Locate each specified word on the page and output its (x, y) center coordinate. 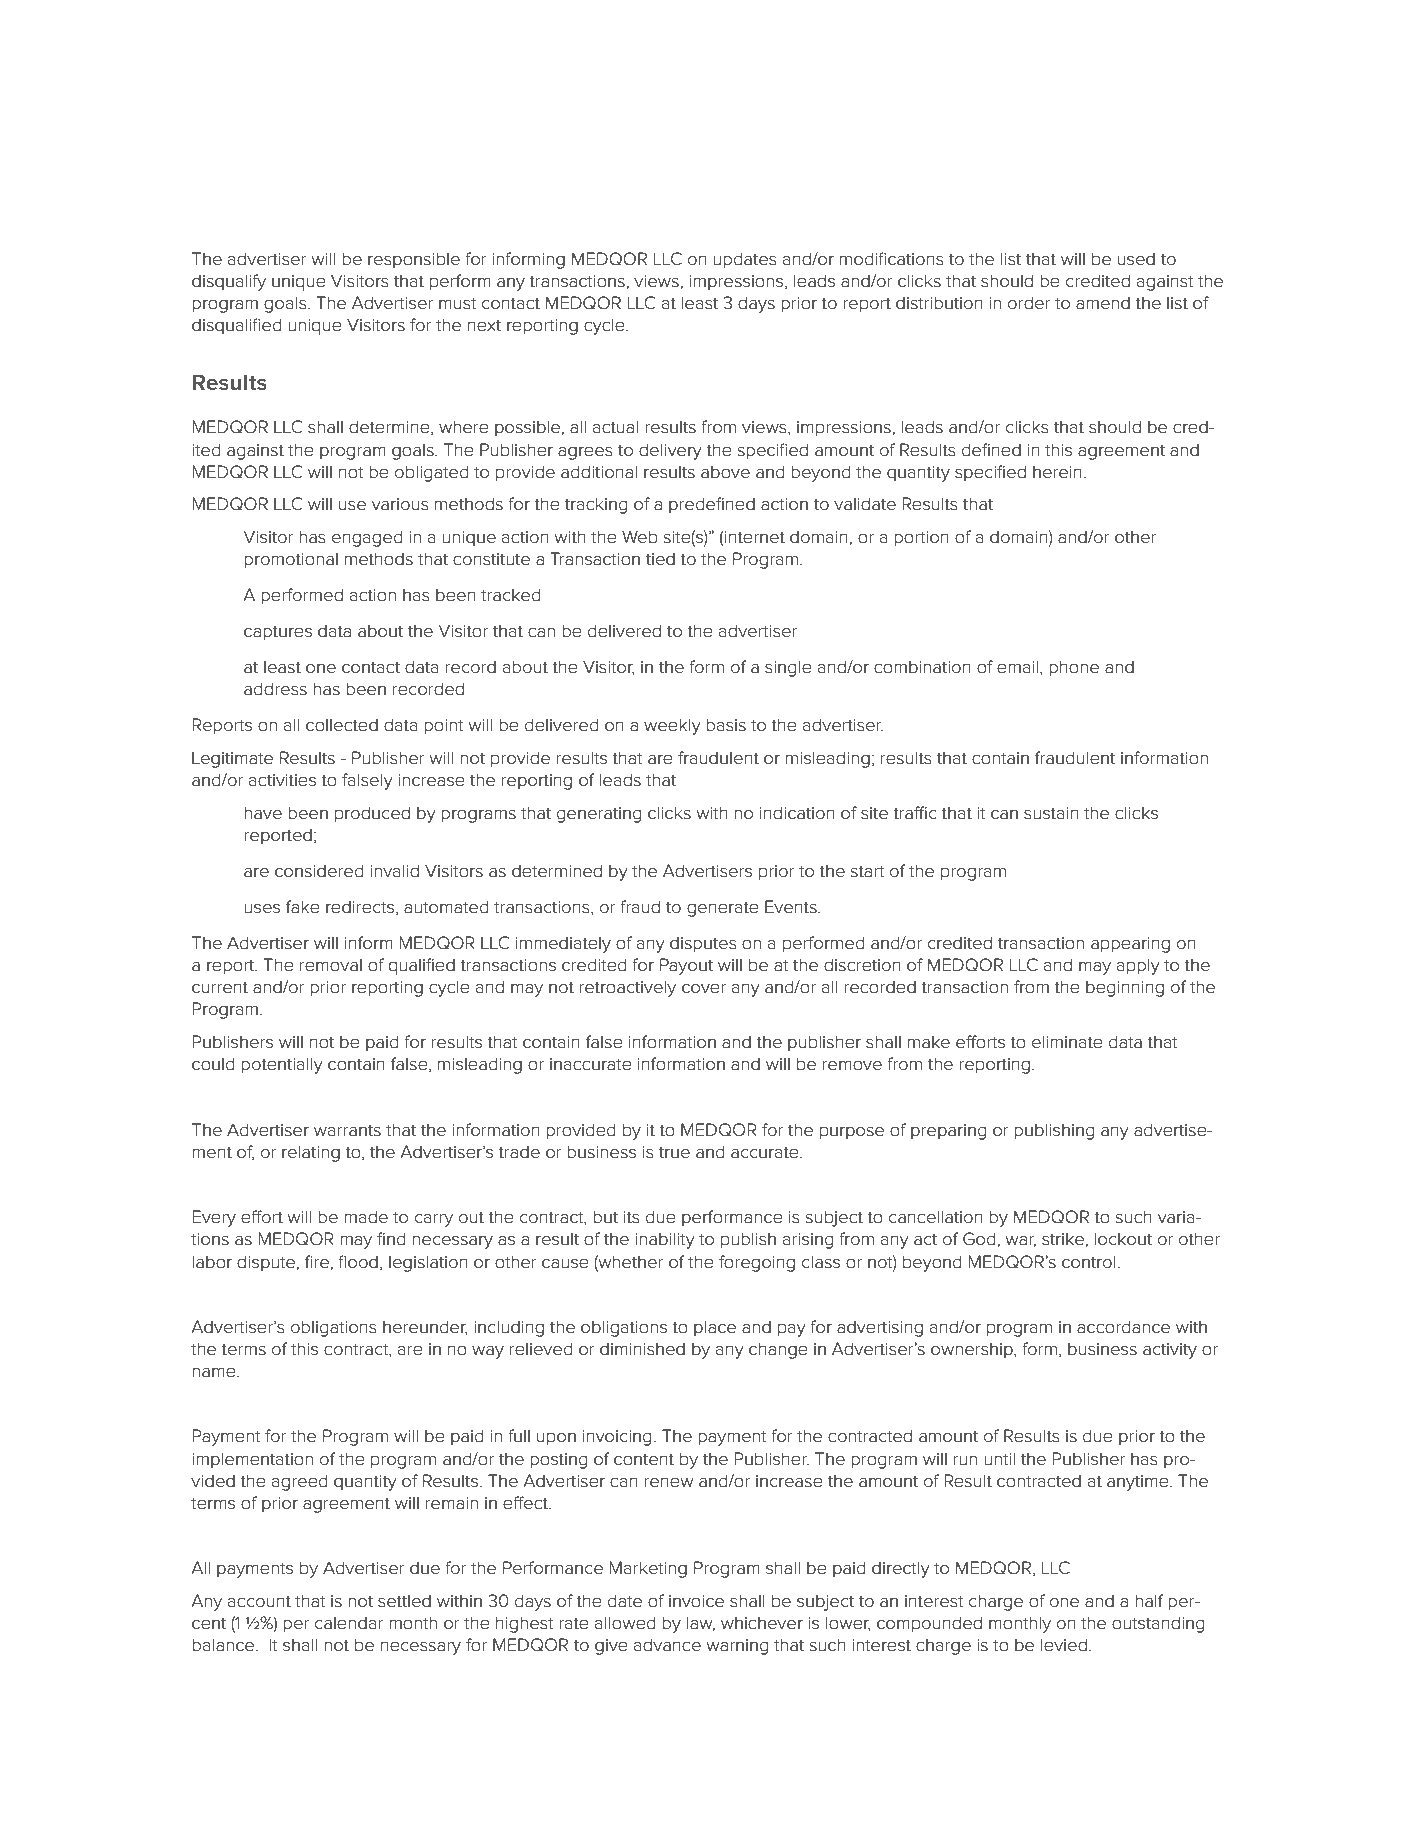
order (1029, 303)
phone (1074, 668)
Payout (686, 966)
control (1089, 1262)
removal (331, 965)
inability (665, 1240)
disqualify (229, 282)
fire (317, 1262)
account (259, 1601)
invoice (696, 1601)
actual (615, 427)
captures (278, 633)
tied (660, 559)
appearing (1130, 945)
